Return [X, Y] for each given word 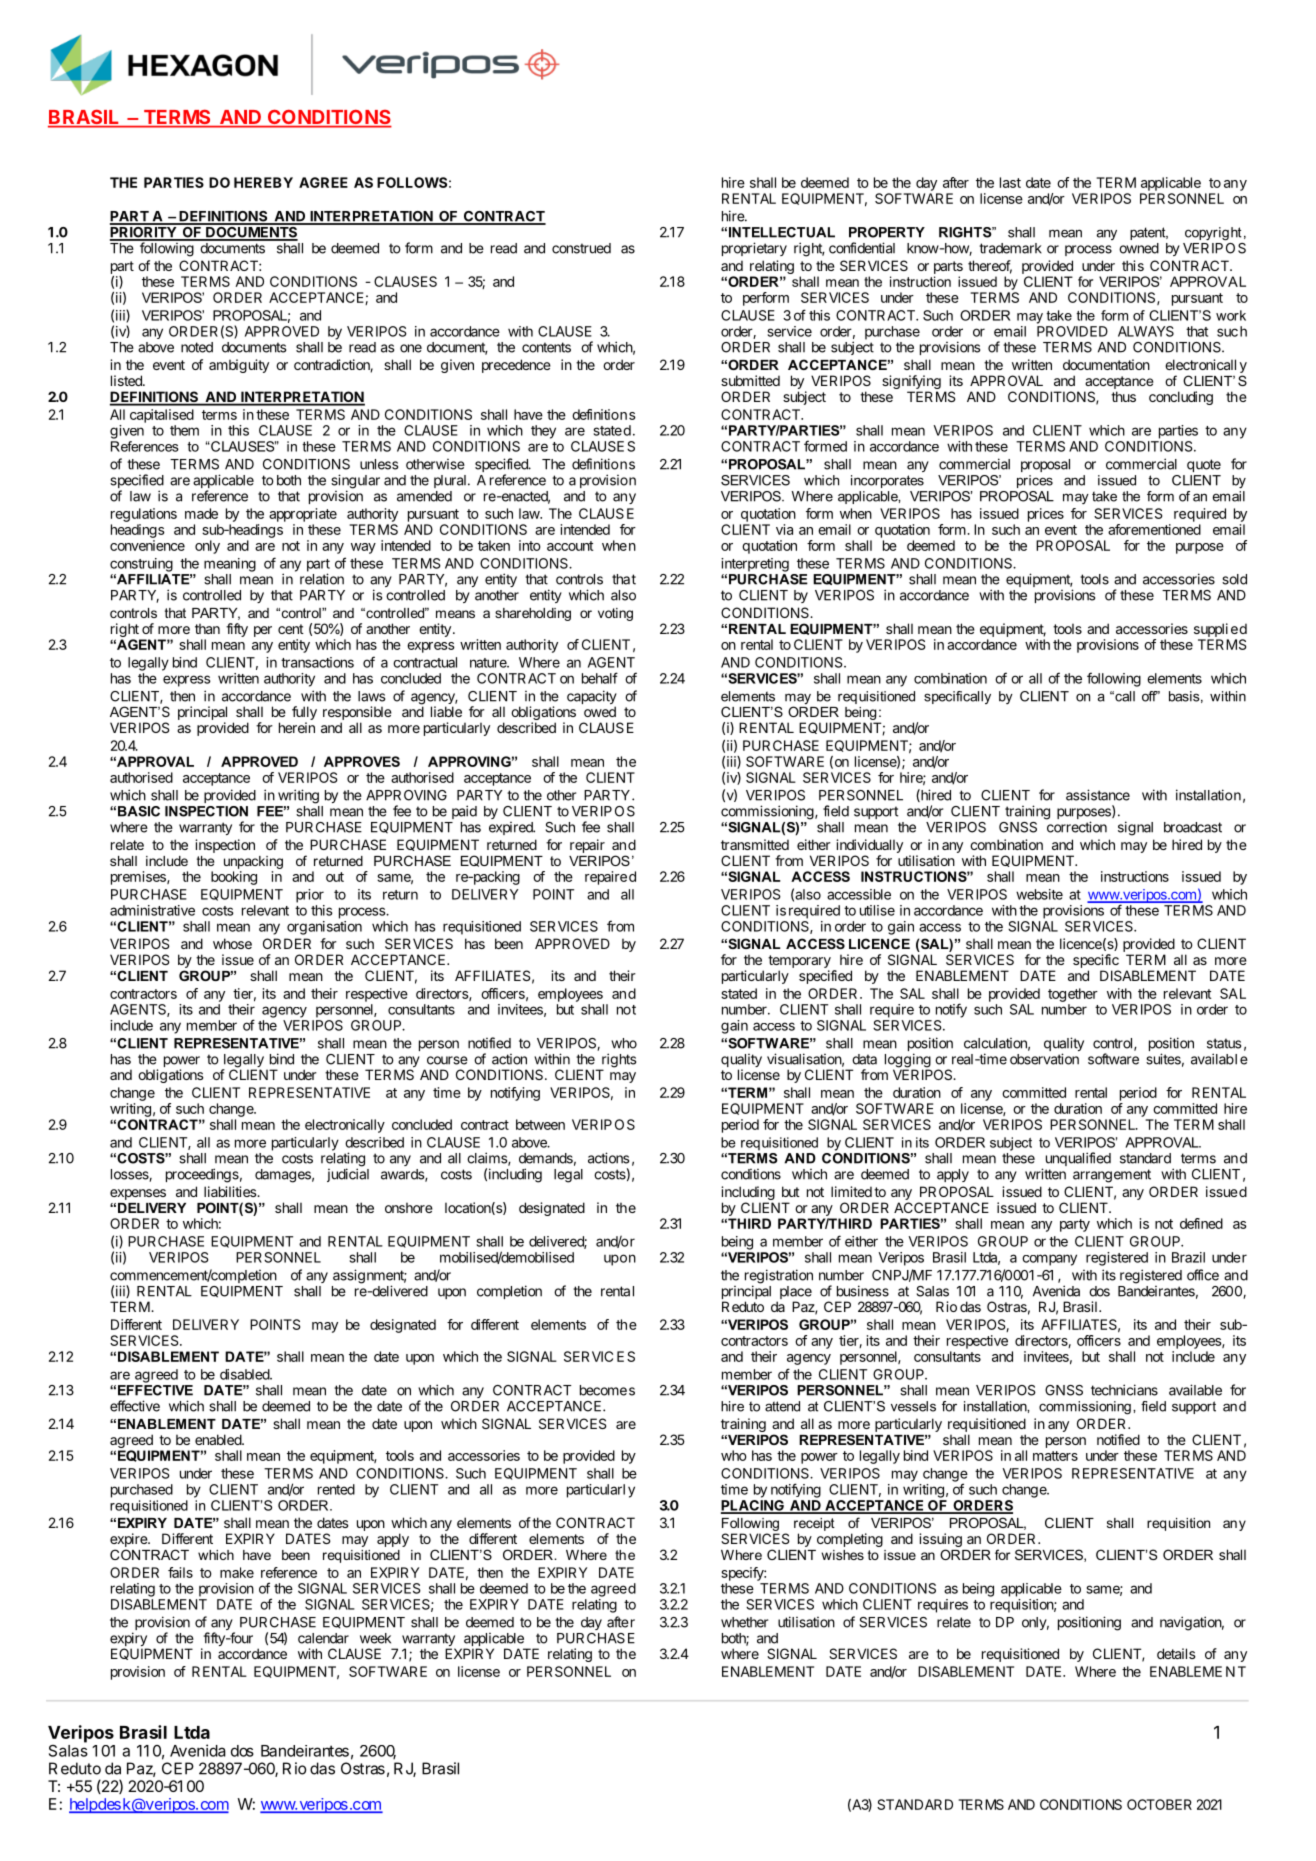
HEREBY [263, 182]
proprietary [754, 249]
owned [1139, 248]
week [375, 1638]
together [1073, 995]
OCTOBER [1159, 1804]
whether [744, 1622]
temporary [799, 961]
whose [232, 943]
